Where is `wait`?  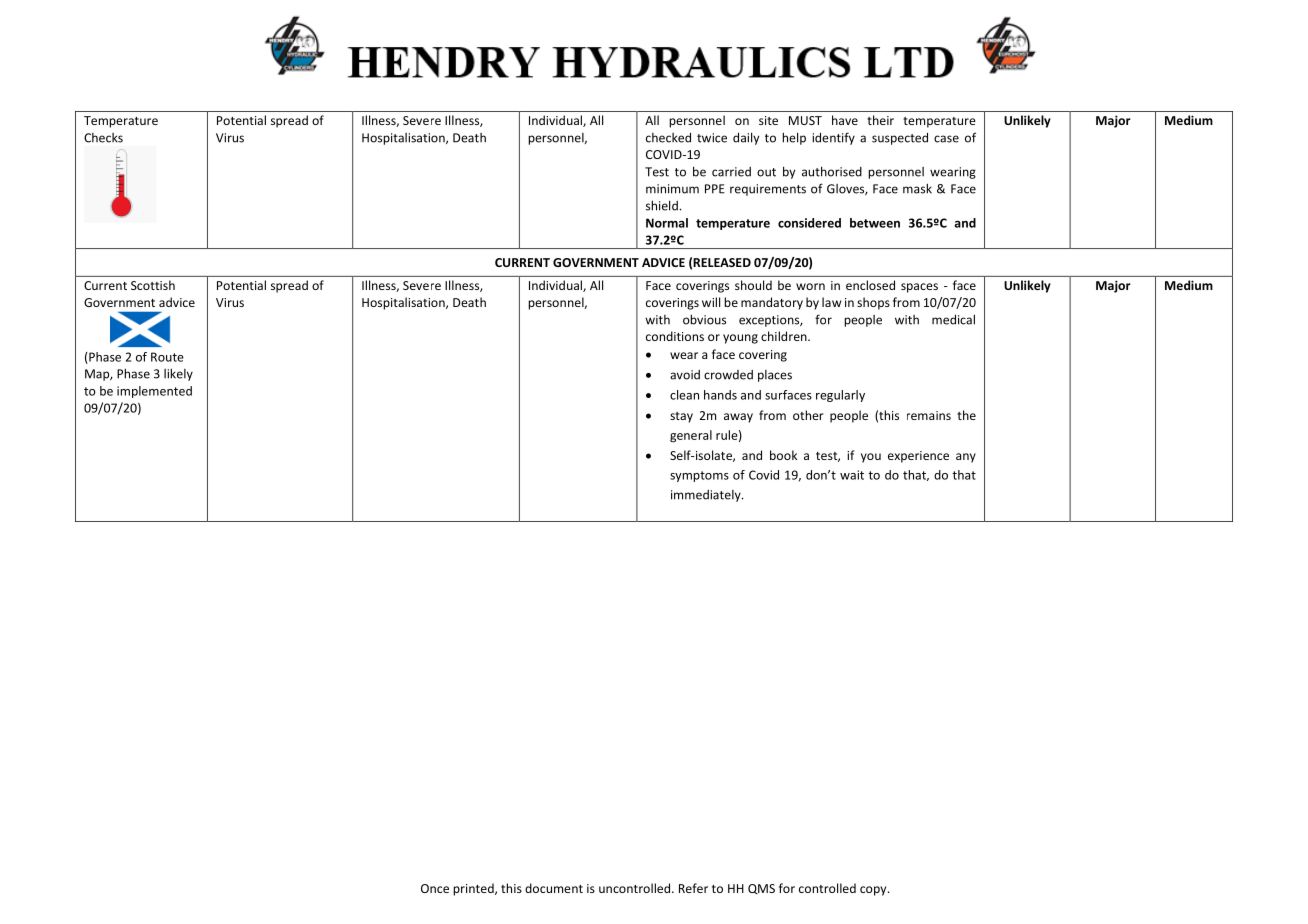
wait is located at coordinates (852, 475).
